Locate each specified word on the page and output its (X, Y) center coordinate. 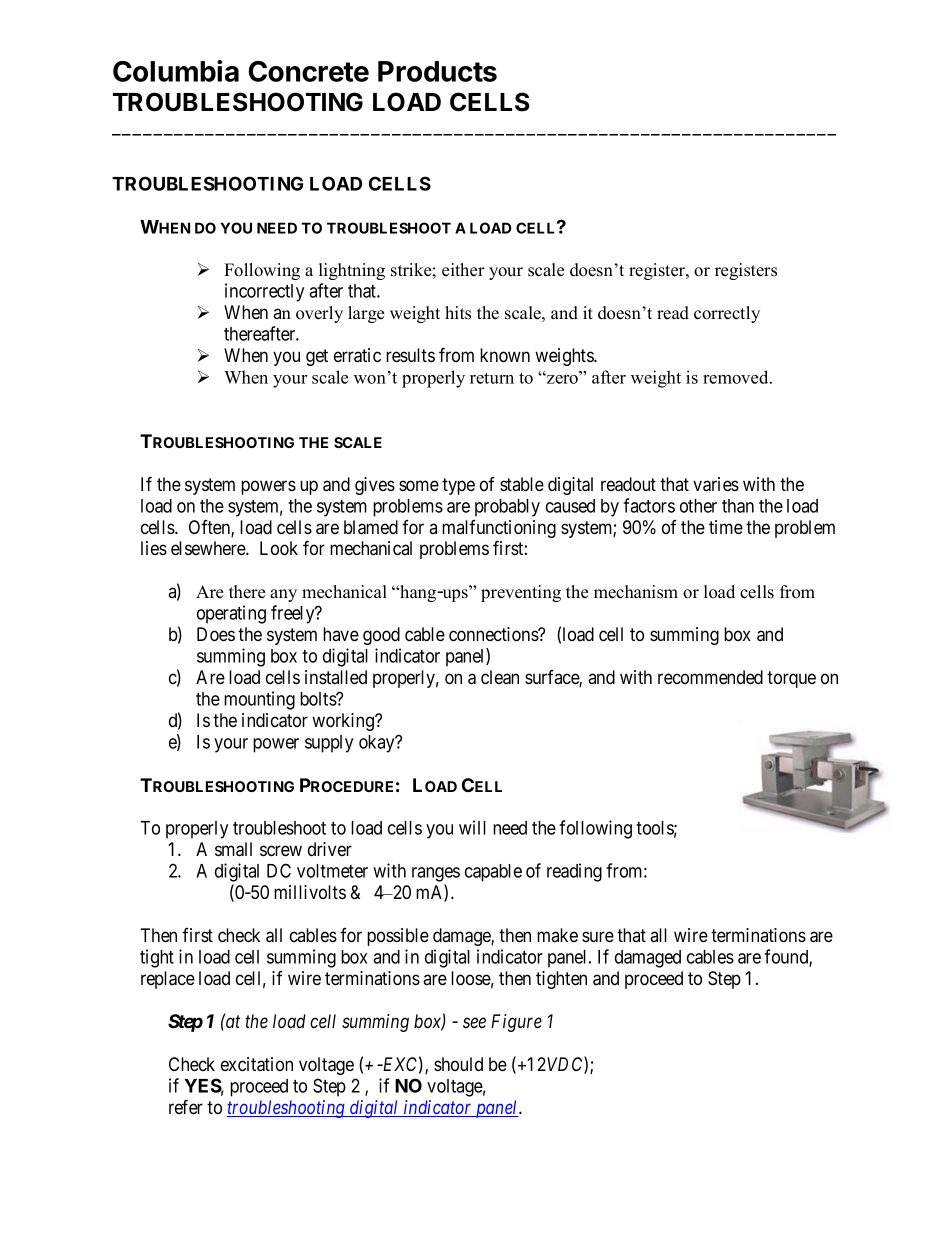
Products (437, 71)
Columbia (176, 71)
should (458, 1064)
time (726, 527)
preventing (521, 593)
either (463, 270)
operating (231, 614)
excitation (257, 1064)
